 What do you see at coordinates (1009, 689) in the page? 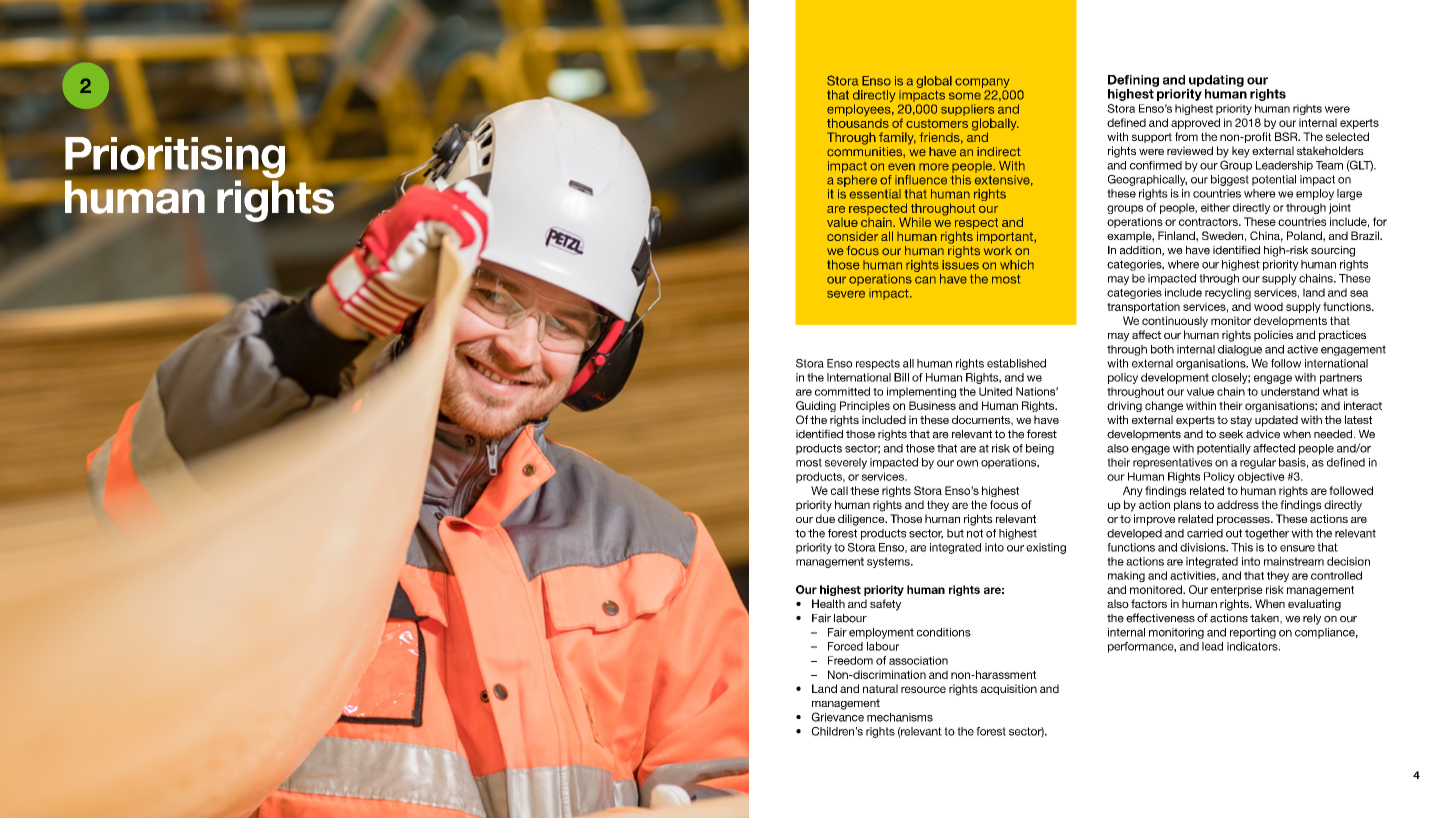
I see `acquisition` at bounding box center [1009, 689].
